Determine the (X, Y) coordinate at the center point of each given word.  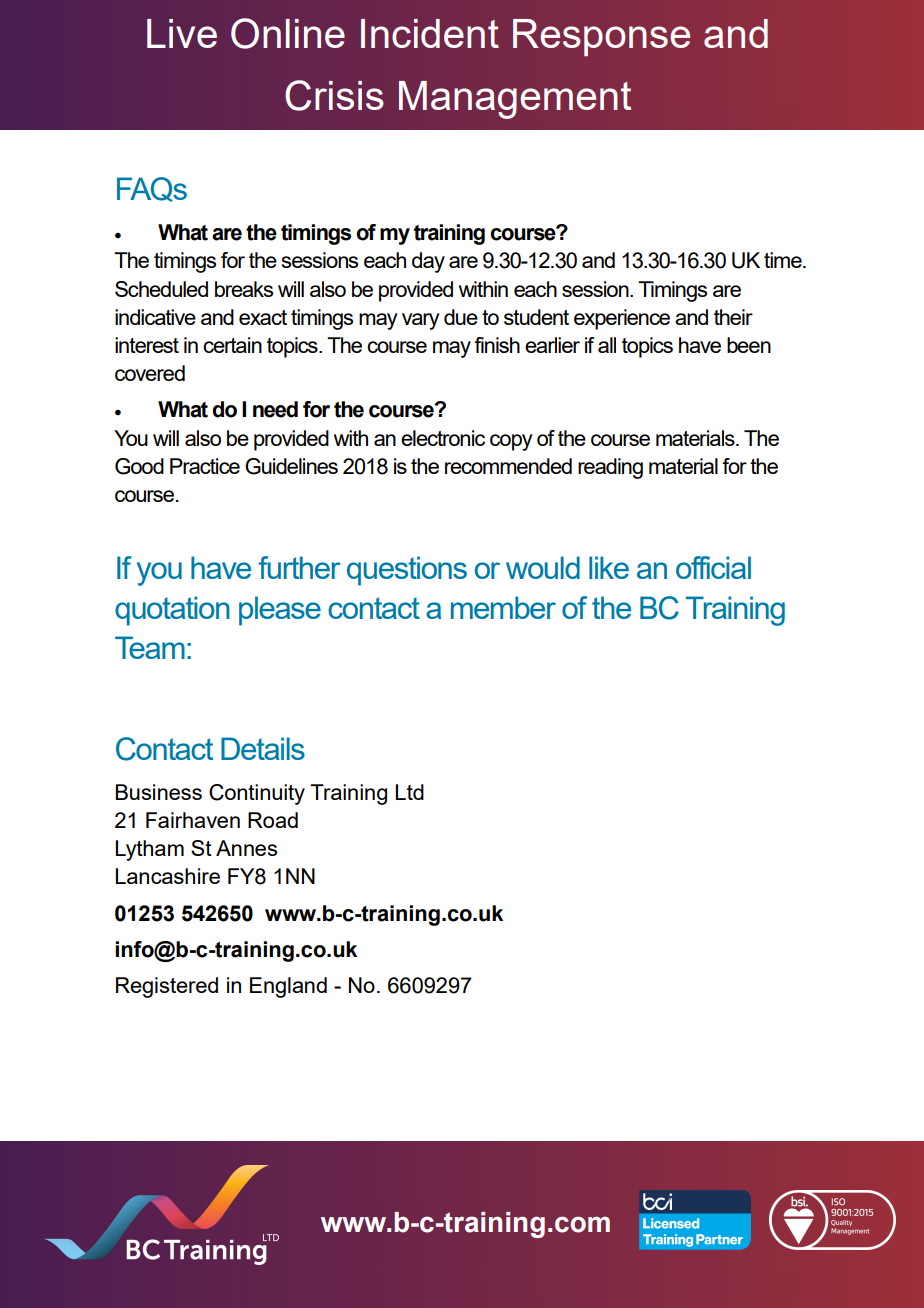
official (713, 567)
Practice (205, 466)
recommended (508, 466)
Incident (430, 33)
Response (601, 37)
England (288, 987)
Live (182, 33)
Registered (167, 987)
